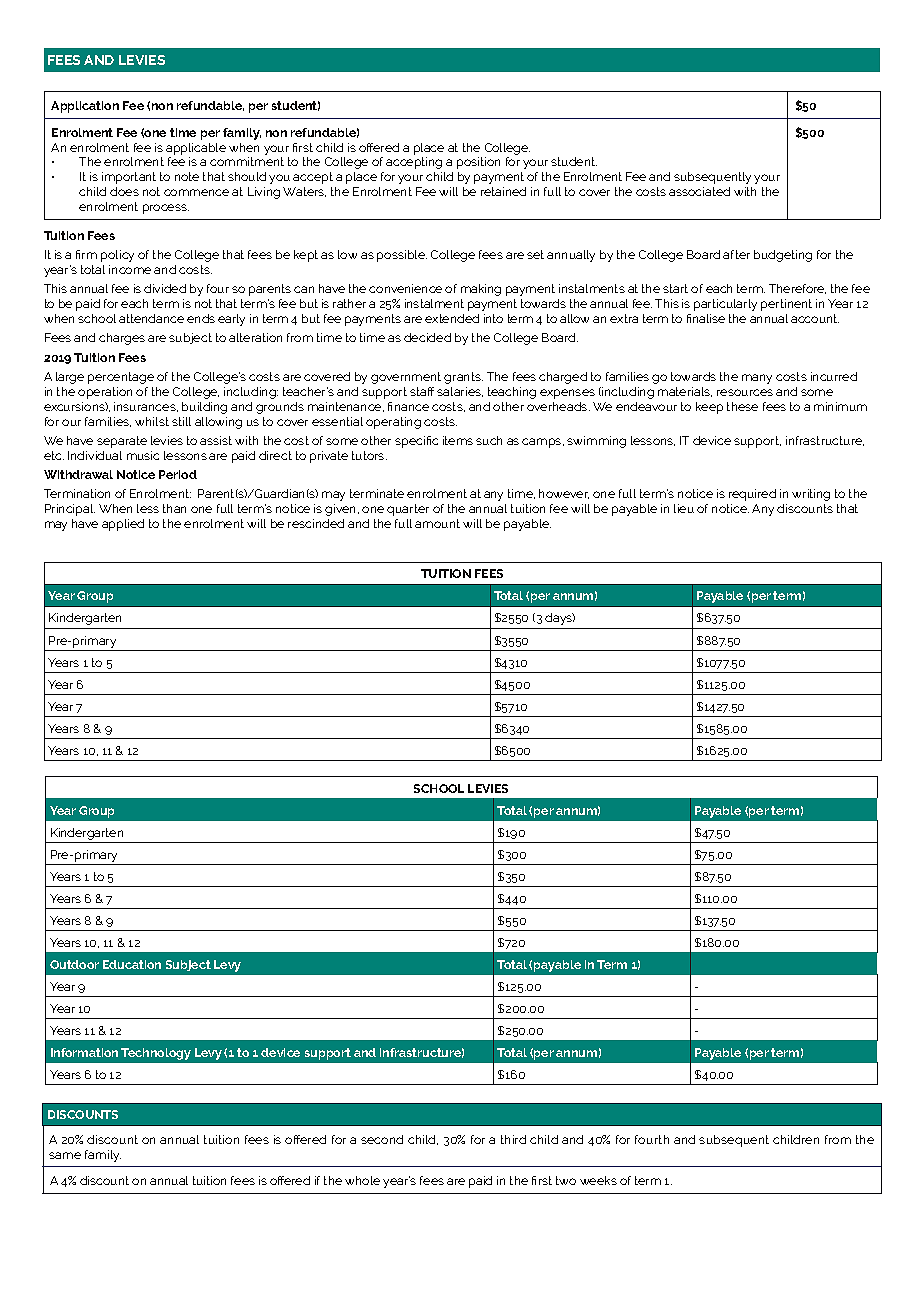  I want to click on applicable, so click(196, 149).
